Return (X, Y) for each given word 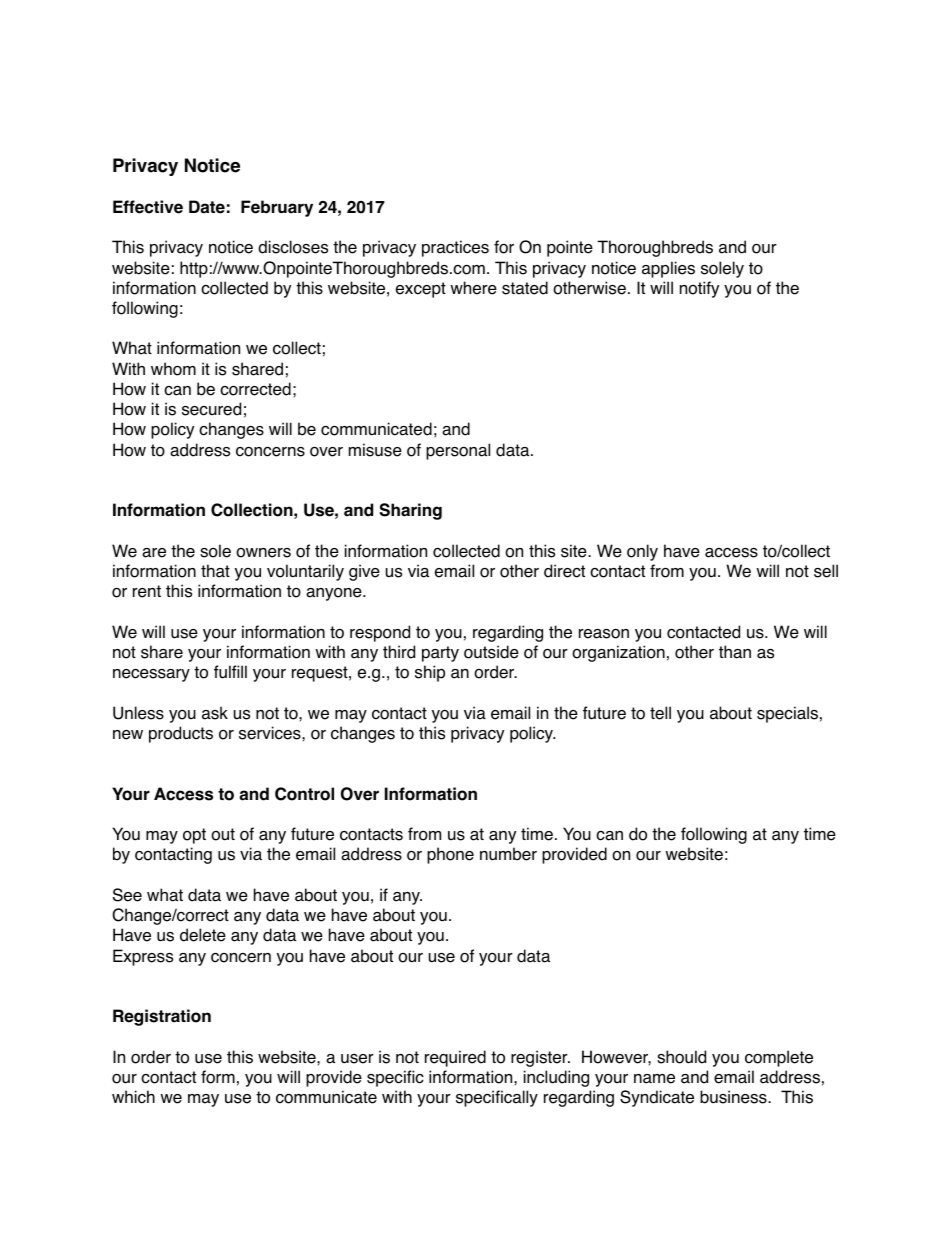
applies (668, 269)
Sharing (410, 511)
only (642, 552)
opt (194, 836)
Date (207, 207)
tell (660, 713)
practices (455, 248)
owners (263, 553)
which (133, 1097)
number (508, 854)
